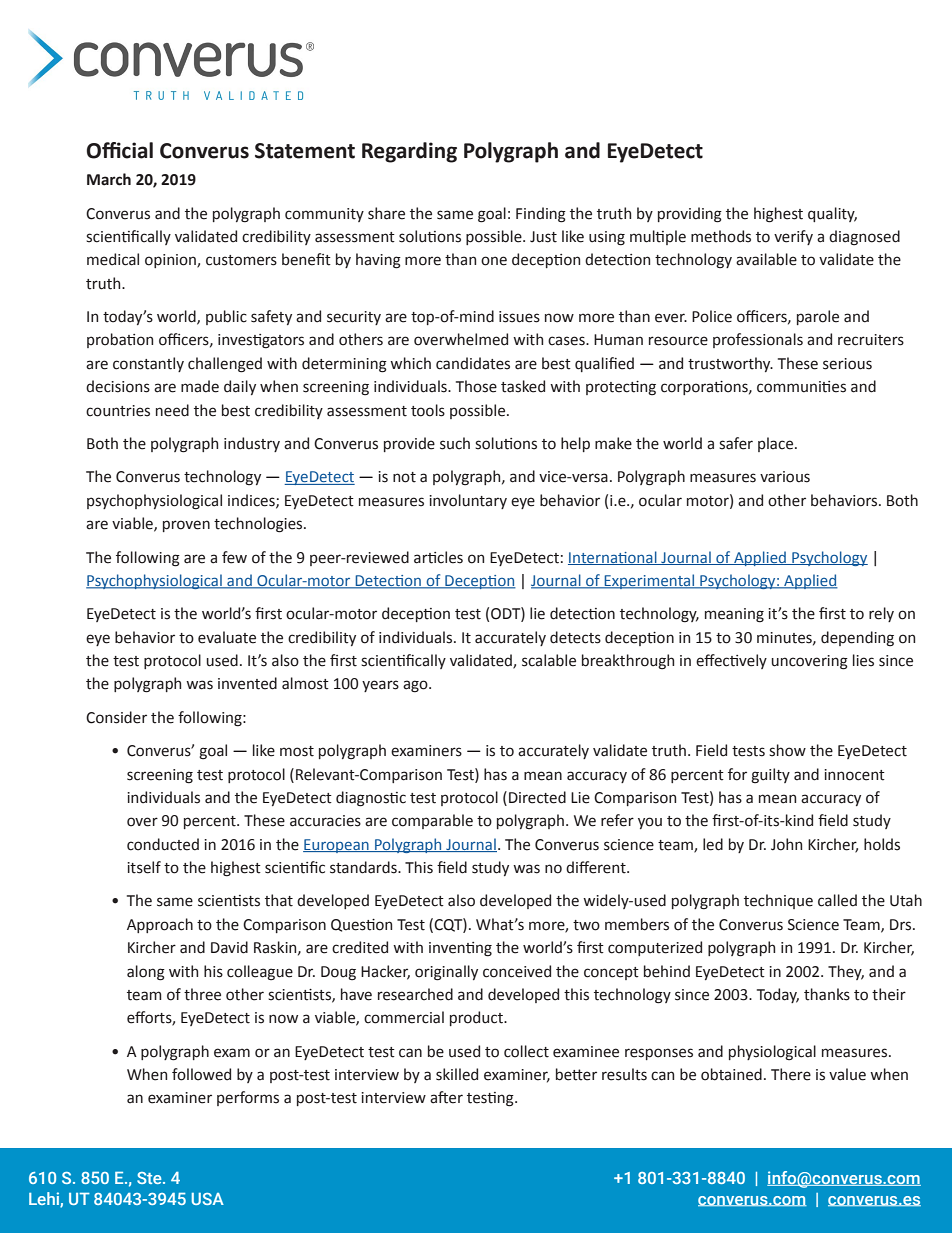  I want to click on after, so click(446, 1097).
